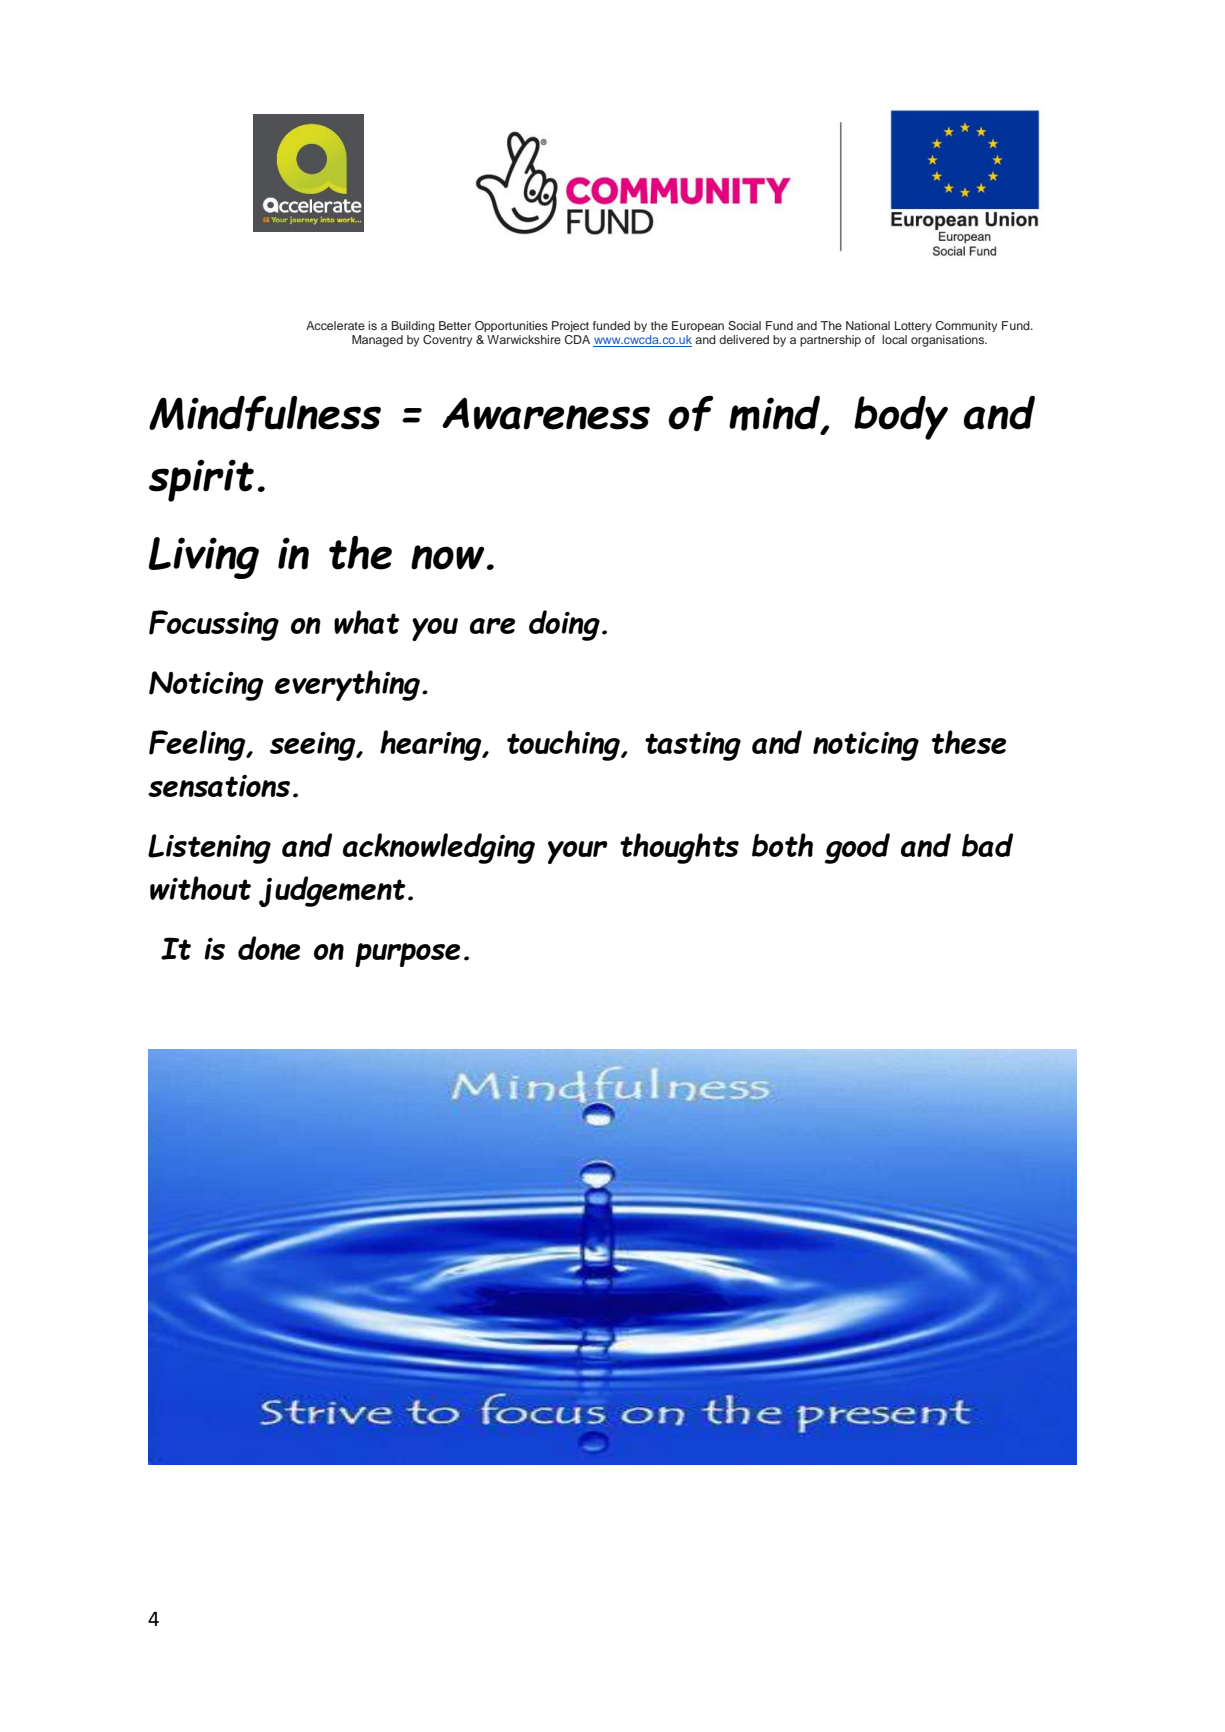  Describe the element at coordinates (314, 746) in the image. I see `seeing` at that location.
